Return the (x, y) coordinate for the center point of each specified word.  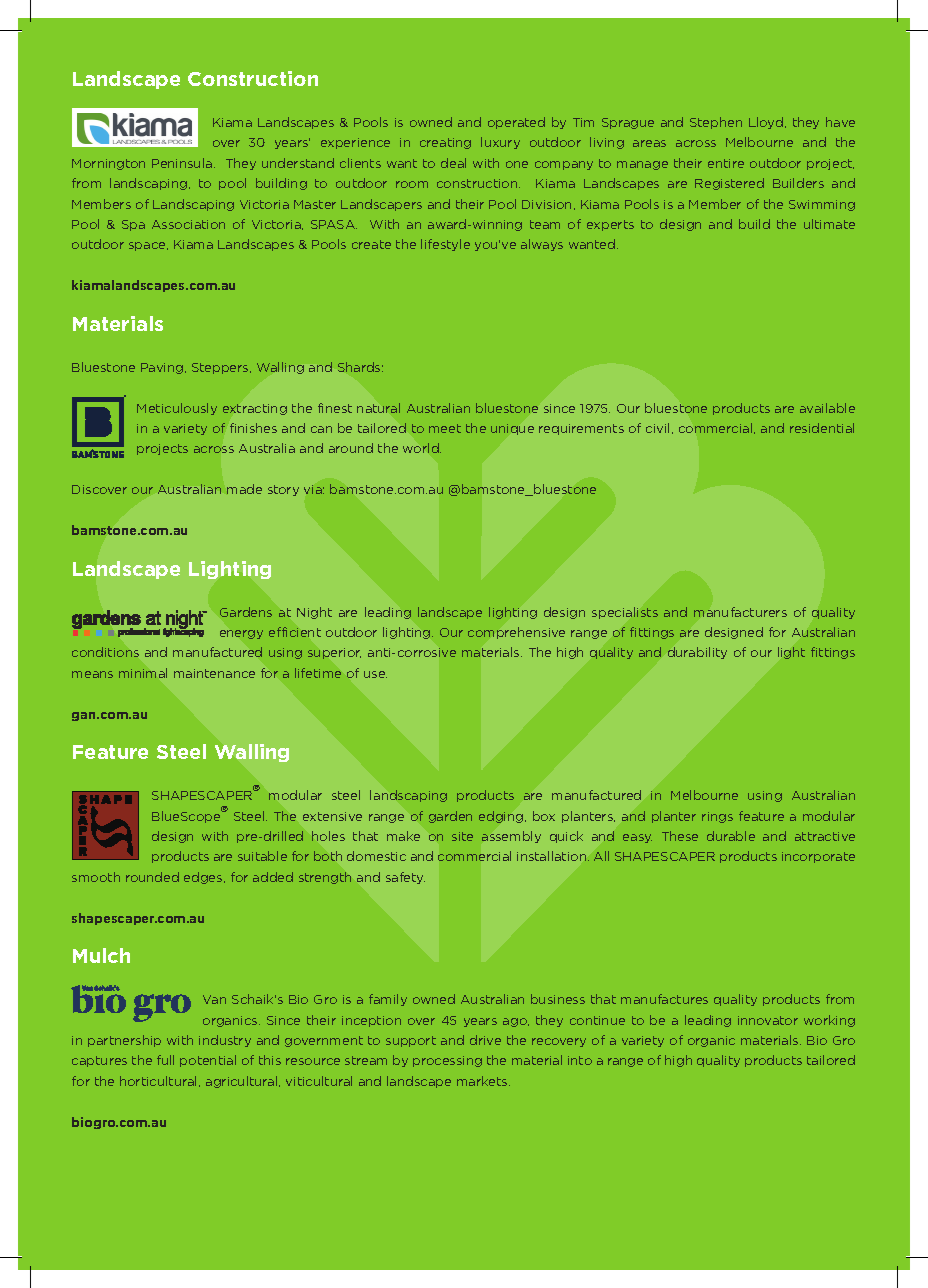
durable (731, 836)
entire (726, 163)
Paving (163, 368)
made (244, 489)
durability (697, 653)
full (165, 1060)
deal (453, 163)
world (422, 448)
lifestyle (445, 245)
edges (204, 878)
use (375, 674)
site (462, 836)
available (827, 408)
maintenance (214, 673)
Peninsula (183, 163)
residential (822, 428)
